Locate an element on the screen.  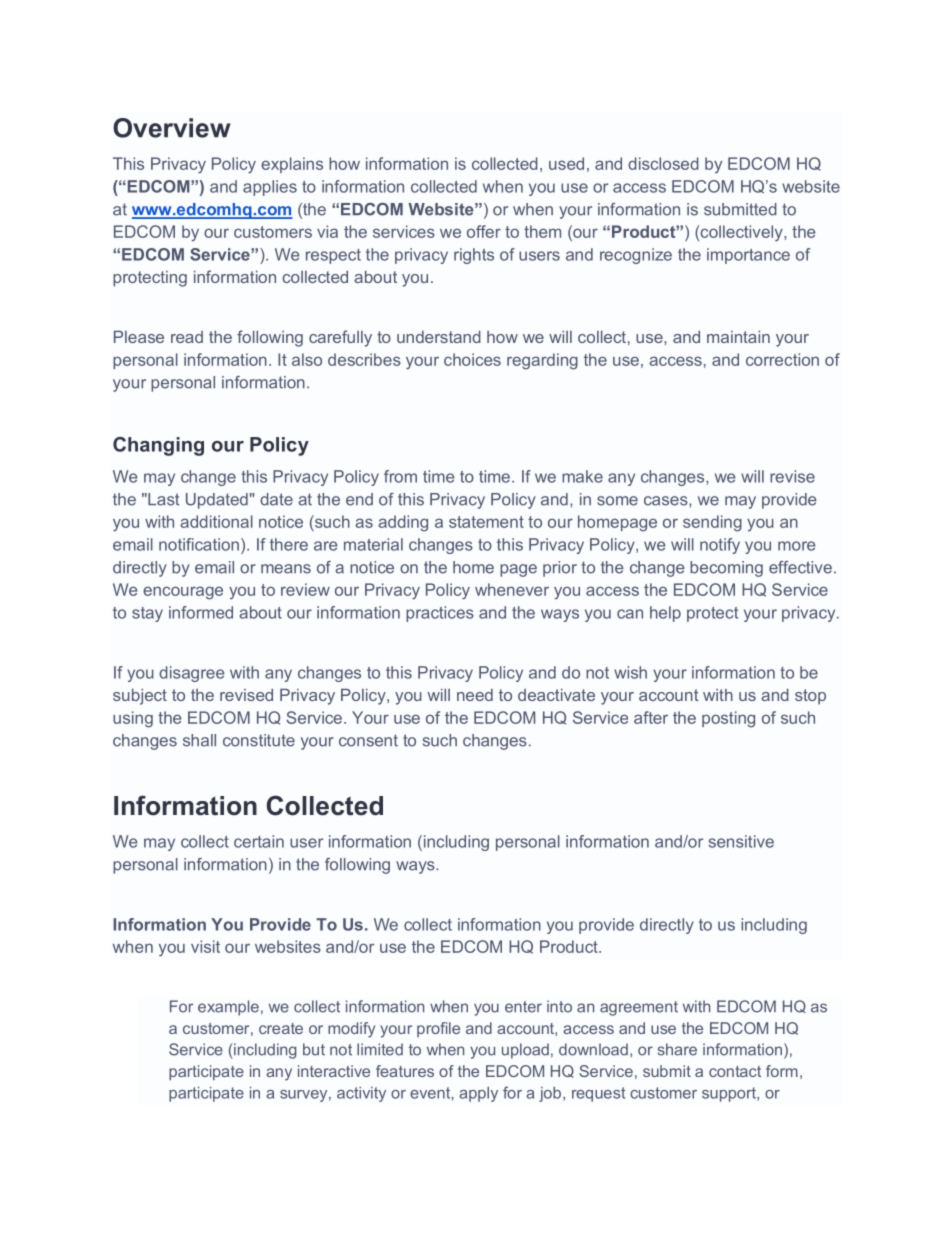
enter is located at coordinates (523, 1007).
